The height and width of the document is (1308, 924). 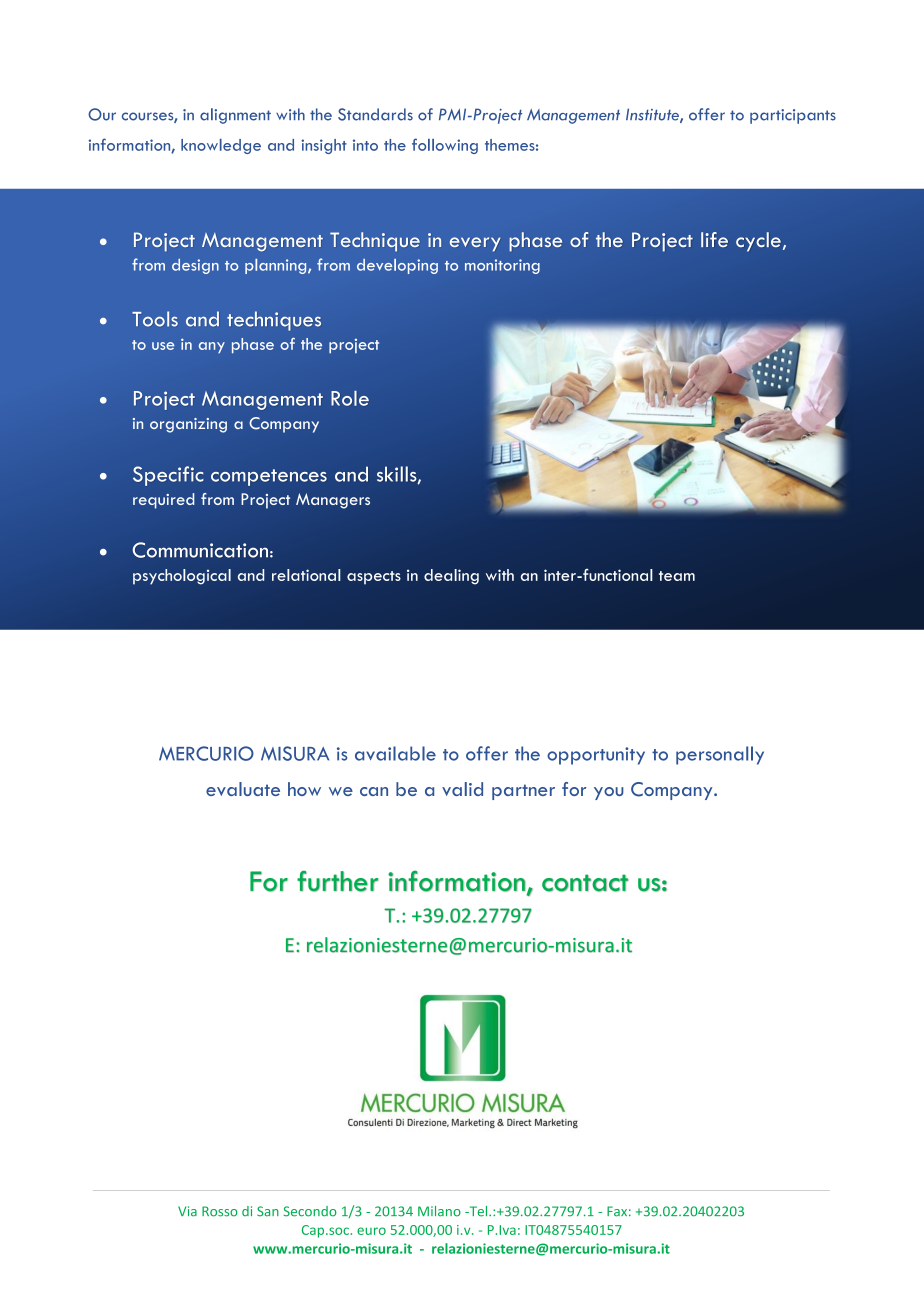 I want to click on participants, so click(x=793, y=116).
